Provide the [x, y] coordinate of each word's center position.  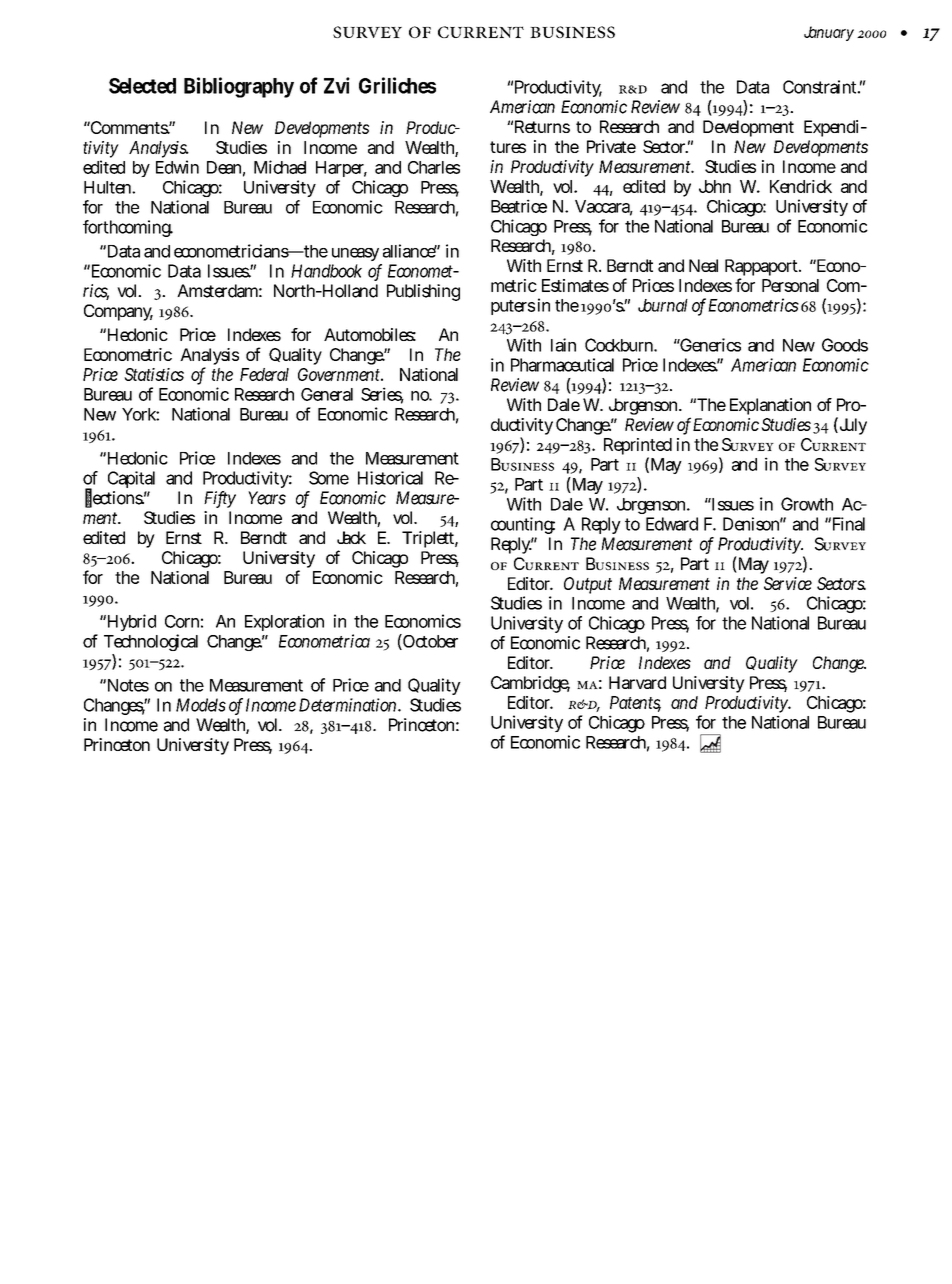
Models [201, 705]
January [829, 33]
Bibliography [239, 87]
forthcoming [128, 228]
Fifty [220, 499]
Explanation [770, 406]
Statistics [154, 374]
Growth [807, 504]
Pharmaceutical [562, 365]
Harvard [637, 682]
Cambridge [530, 684]
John [715, 186]
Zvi [337, 85]
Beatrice [519, 206]
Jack [351, 537]
